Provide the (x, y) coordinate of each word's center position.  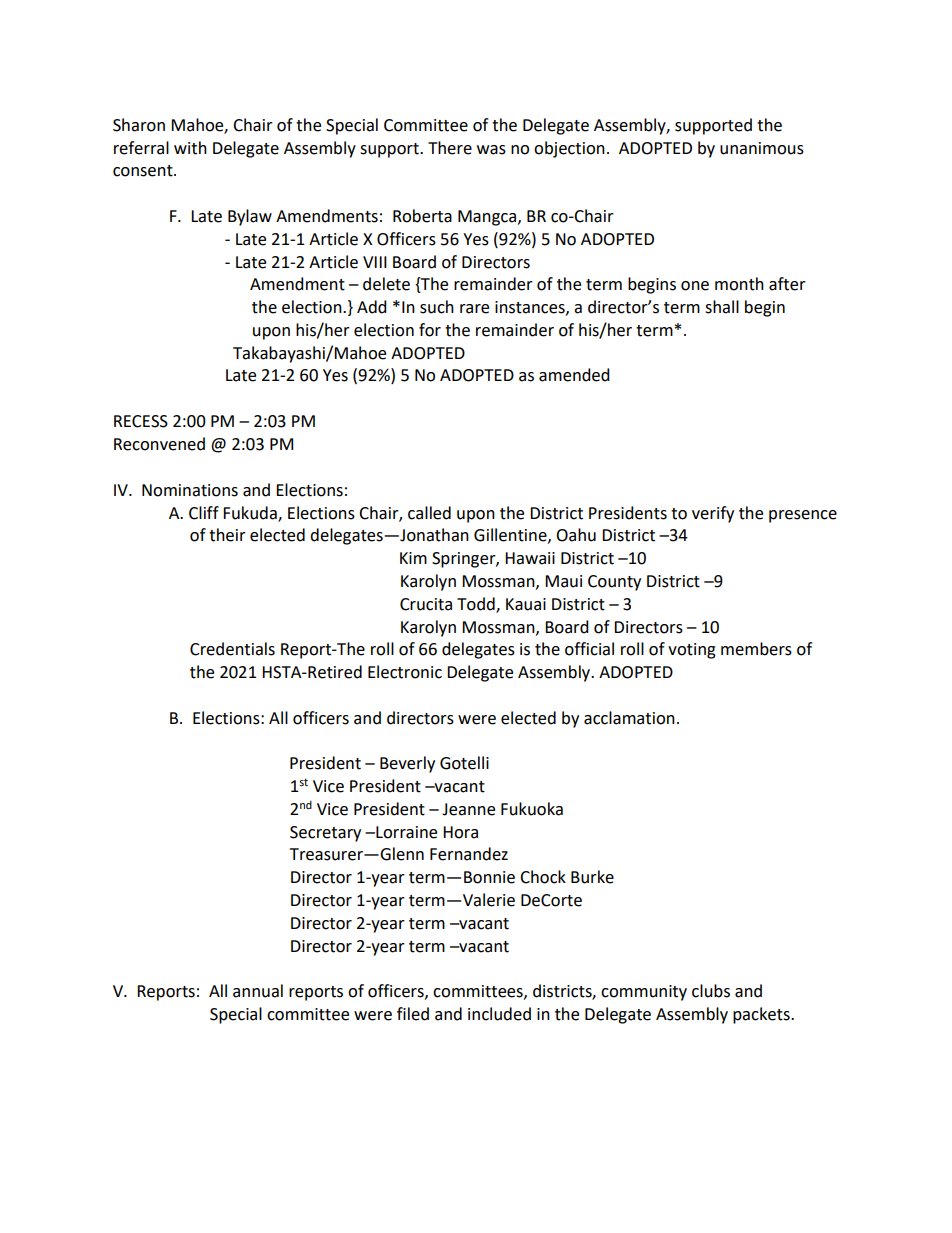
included (499, 1014)
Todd (477, 604)
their (227, 535)
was (491, 150)
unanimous (762, 148)
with (190, 148)
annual (258, 991)
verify (713, 514)
